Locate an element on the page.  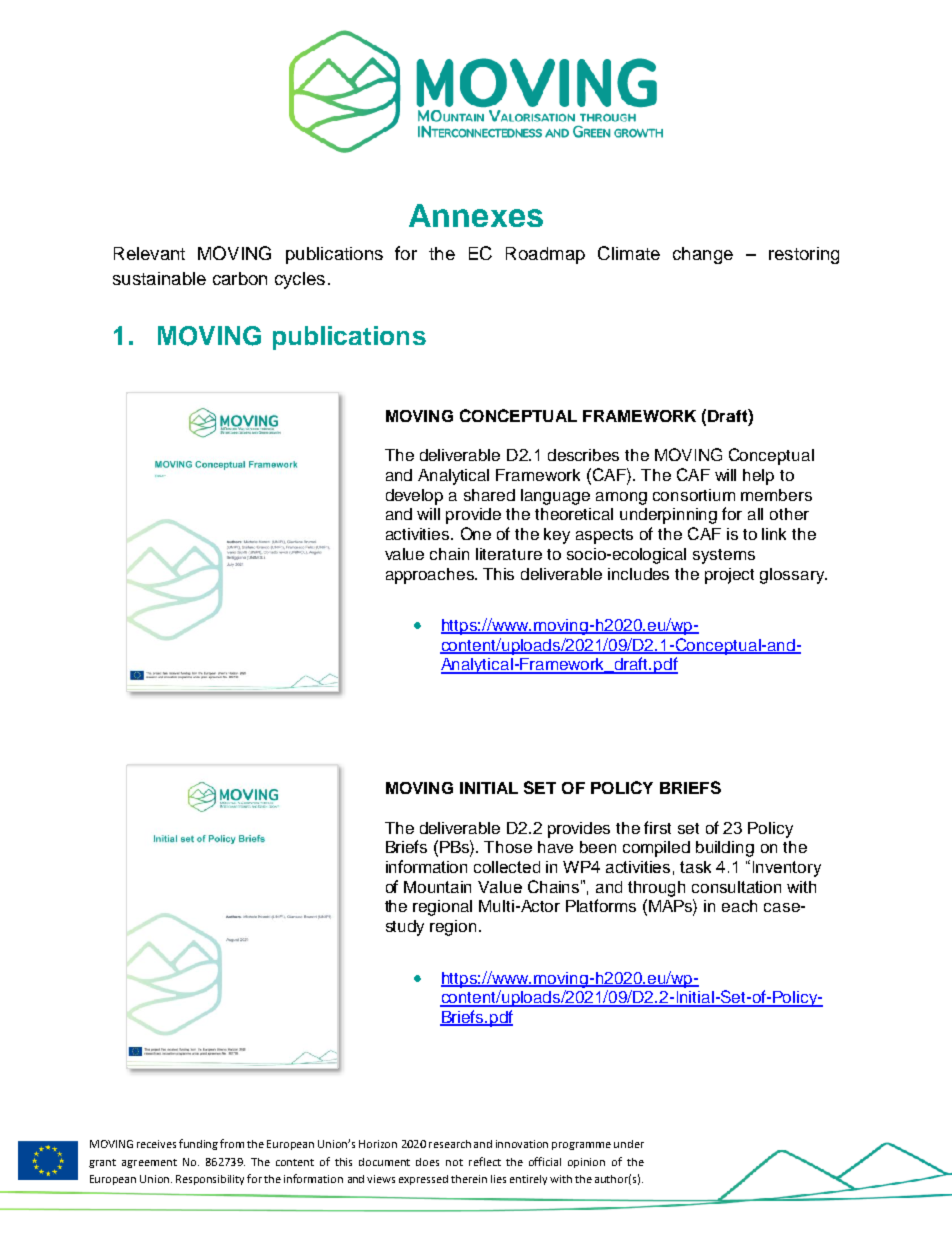
Relevant is located at coordinates (149, 253).
